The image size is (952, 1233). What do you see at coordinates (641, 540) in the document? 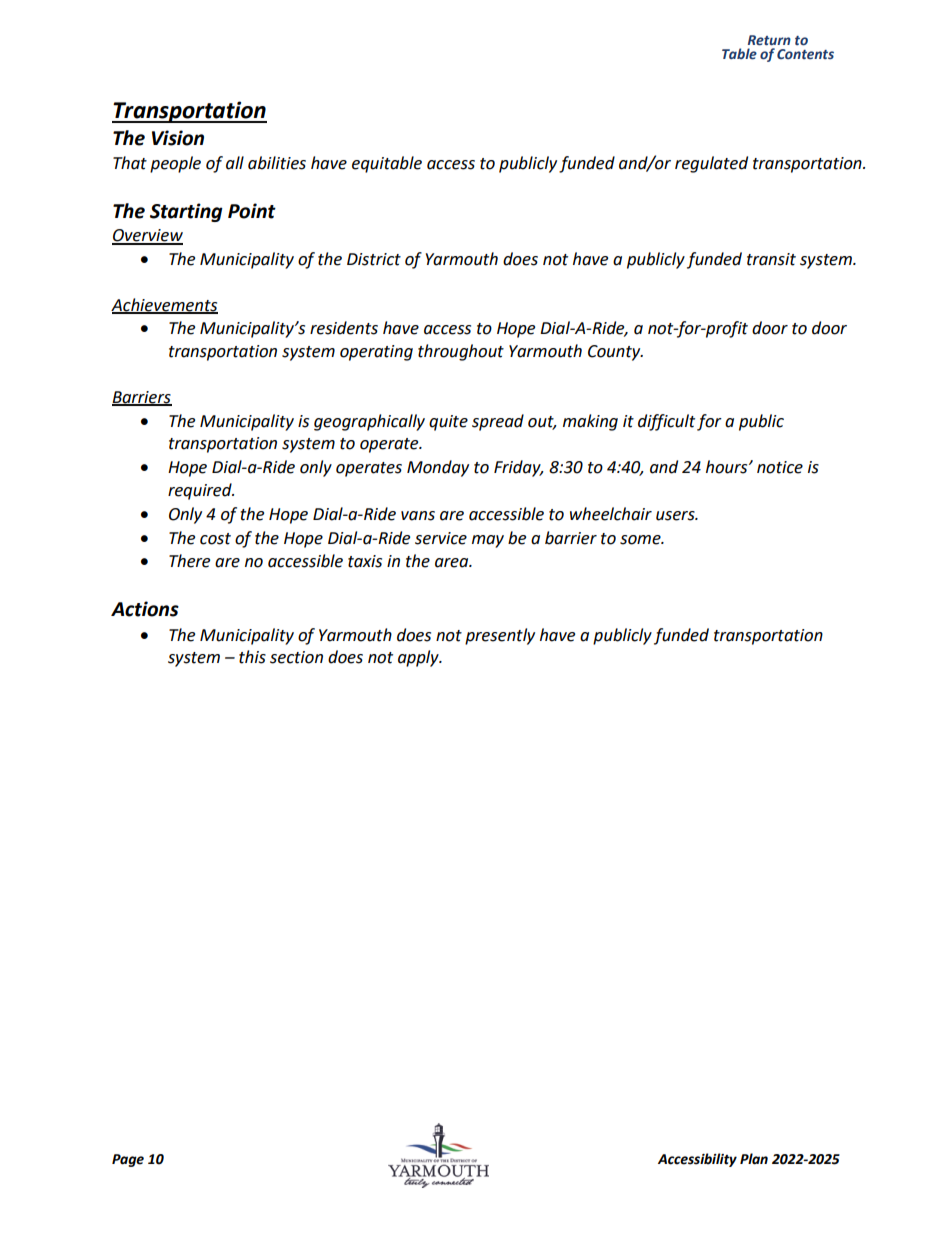
I see `some` at bounding box center [641, 540].
